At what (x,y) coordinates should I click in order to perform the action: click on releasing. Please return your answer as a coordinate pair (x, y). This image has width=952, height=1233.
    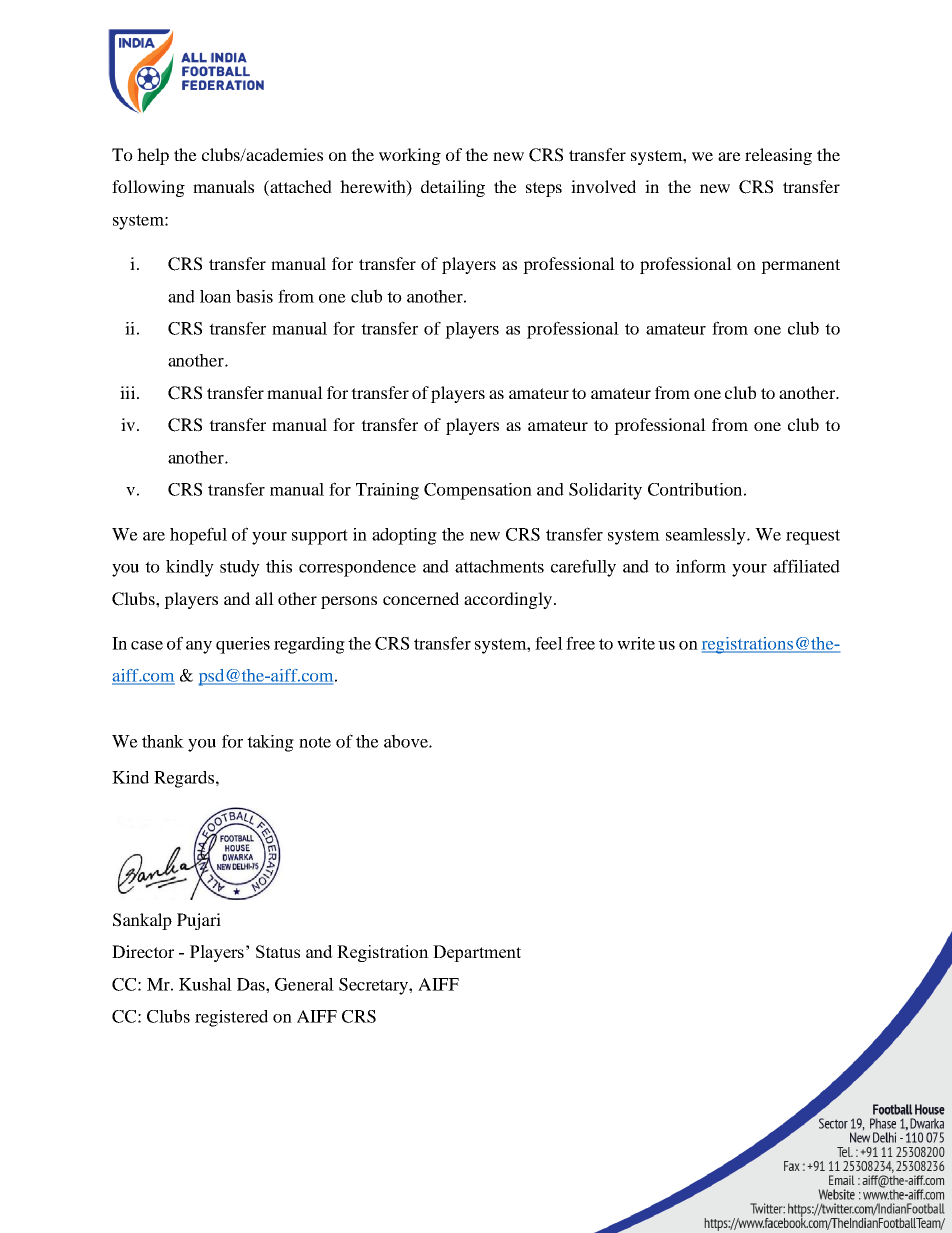
    Looking at the image, I should click on (778, 156).
